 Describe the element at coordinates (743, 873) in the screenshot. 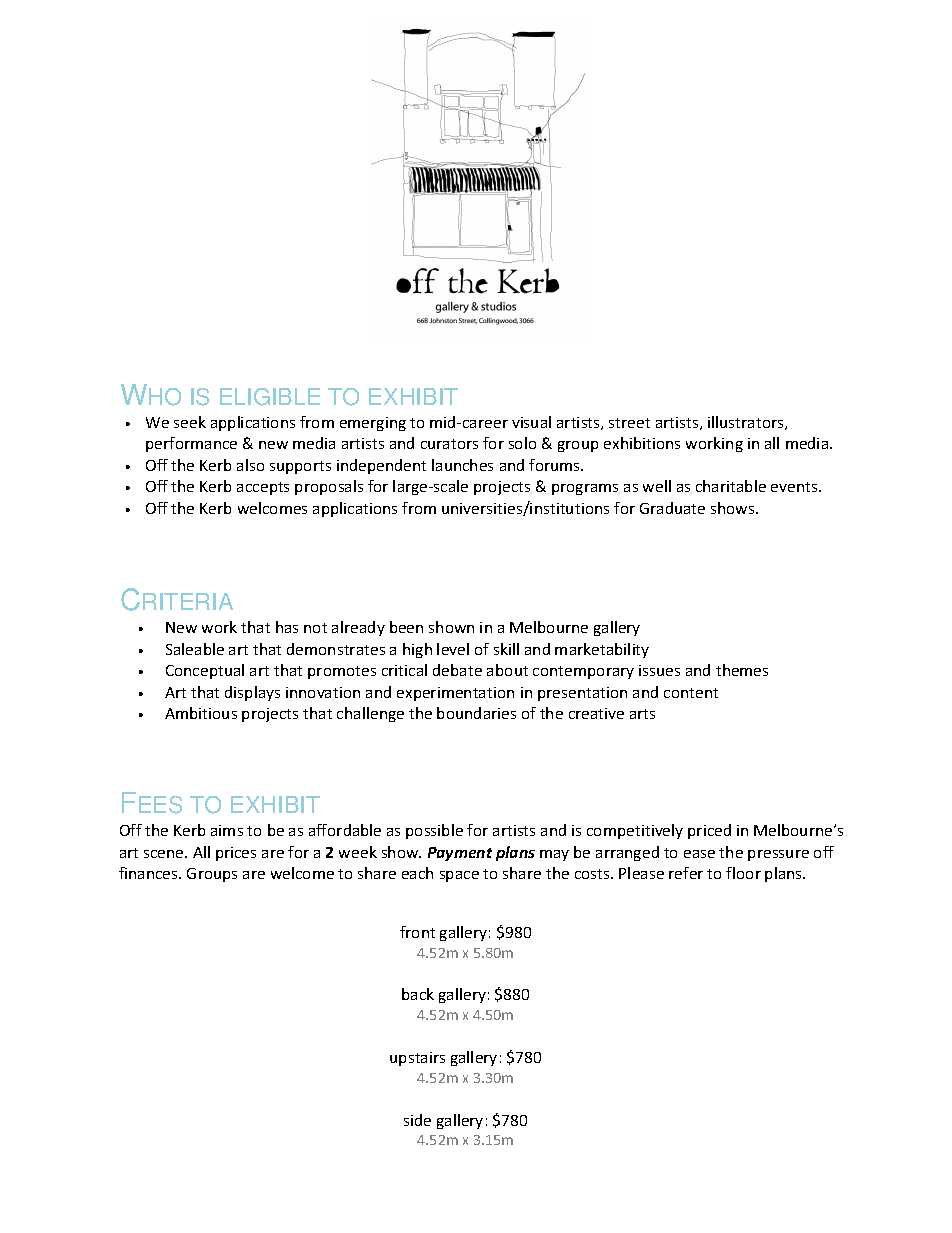

I see `floor` at that location.
